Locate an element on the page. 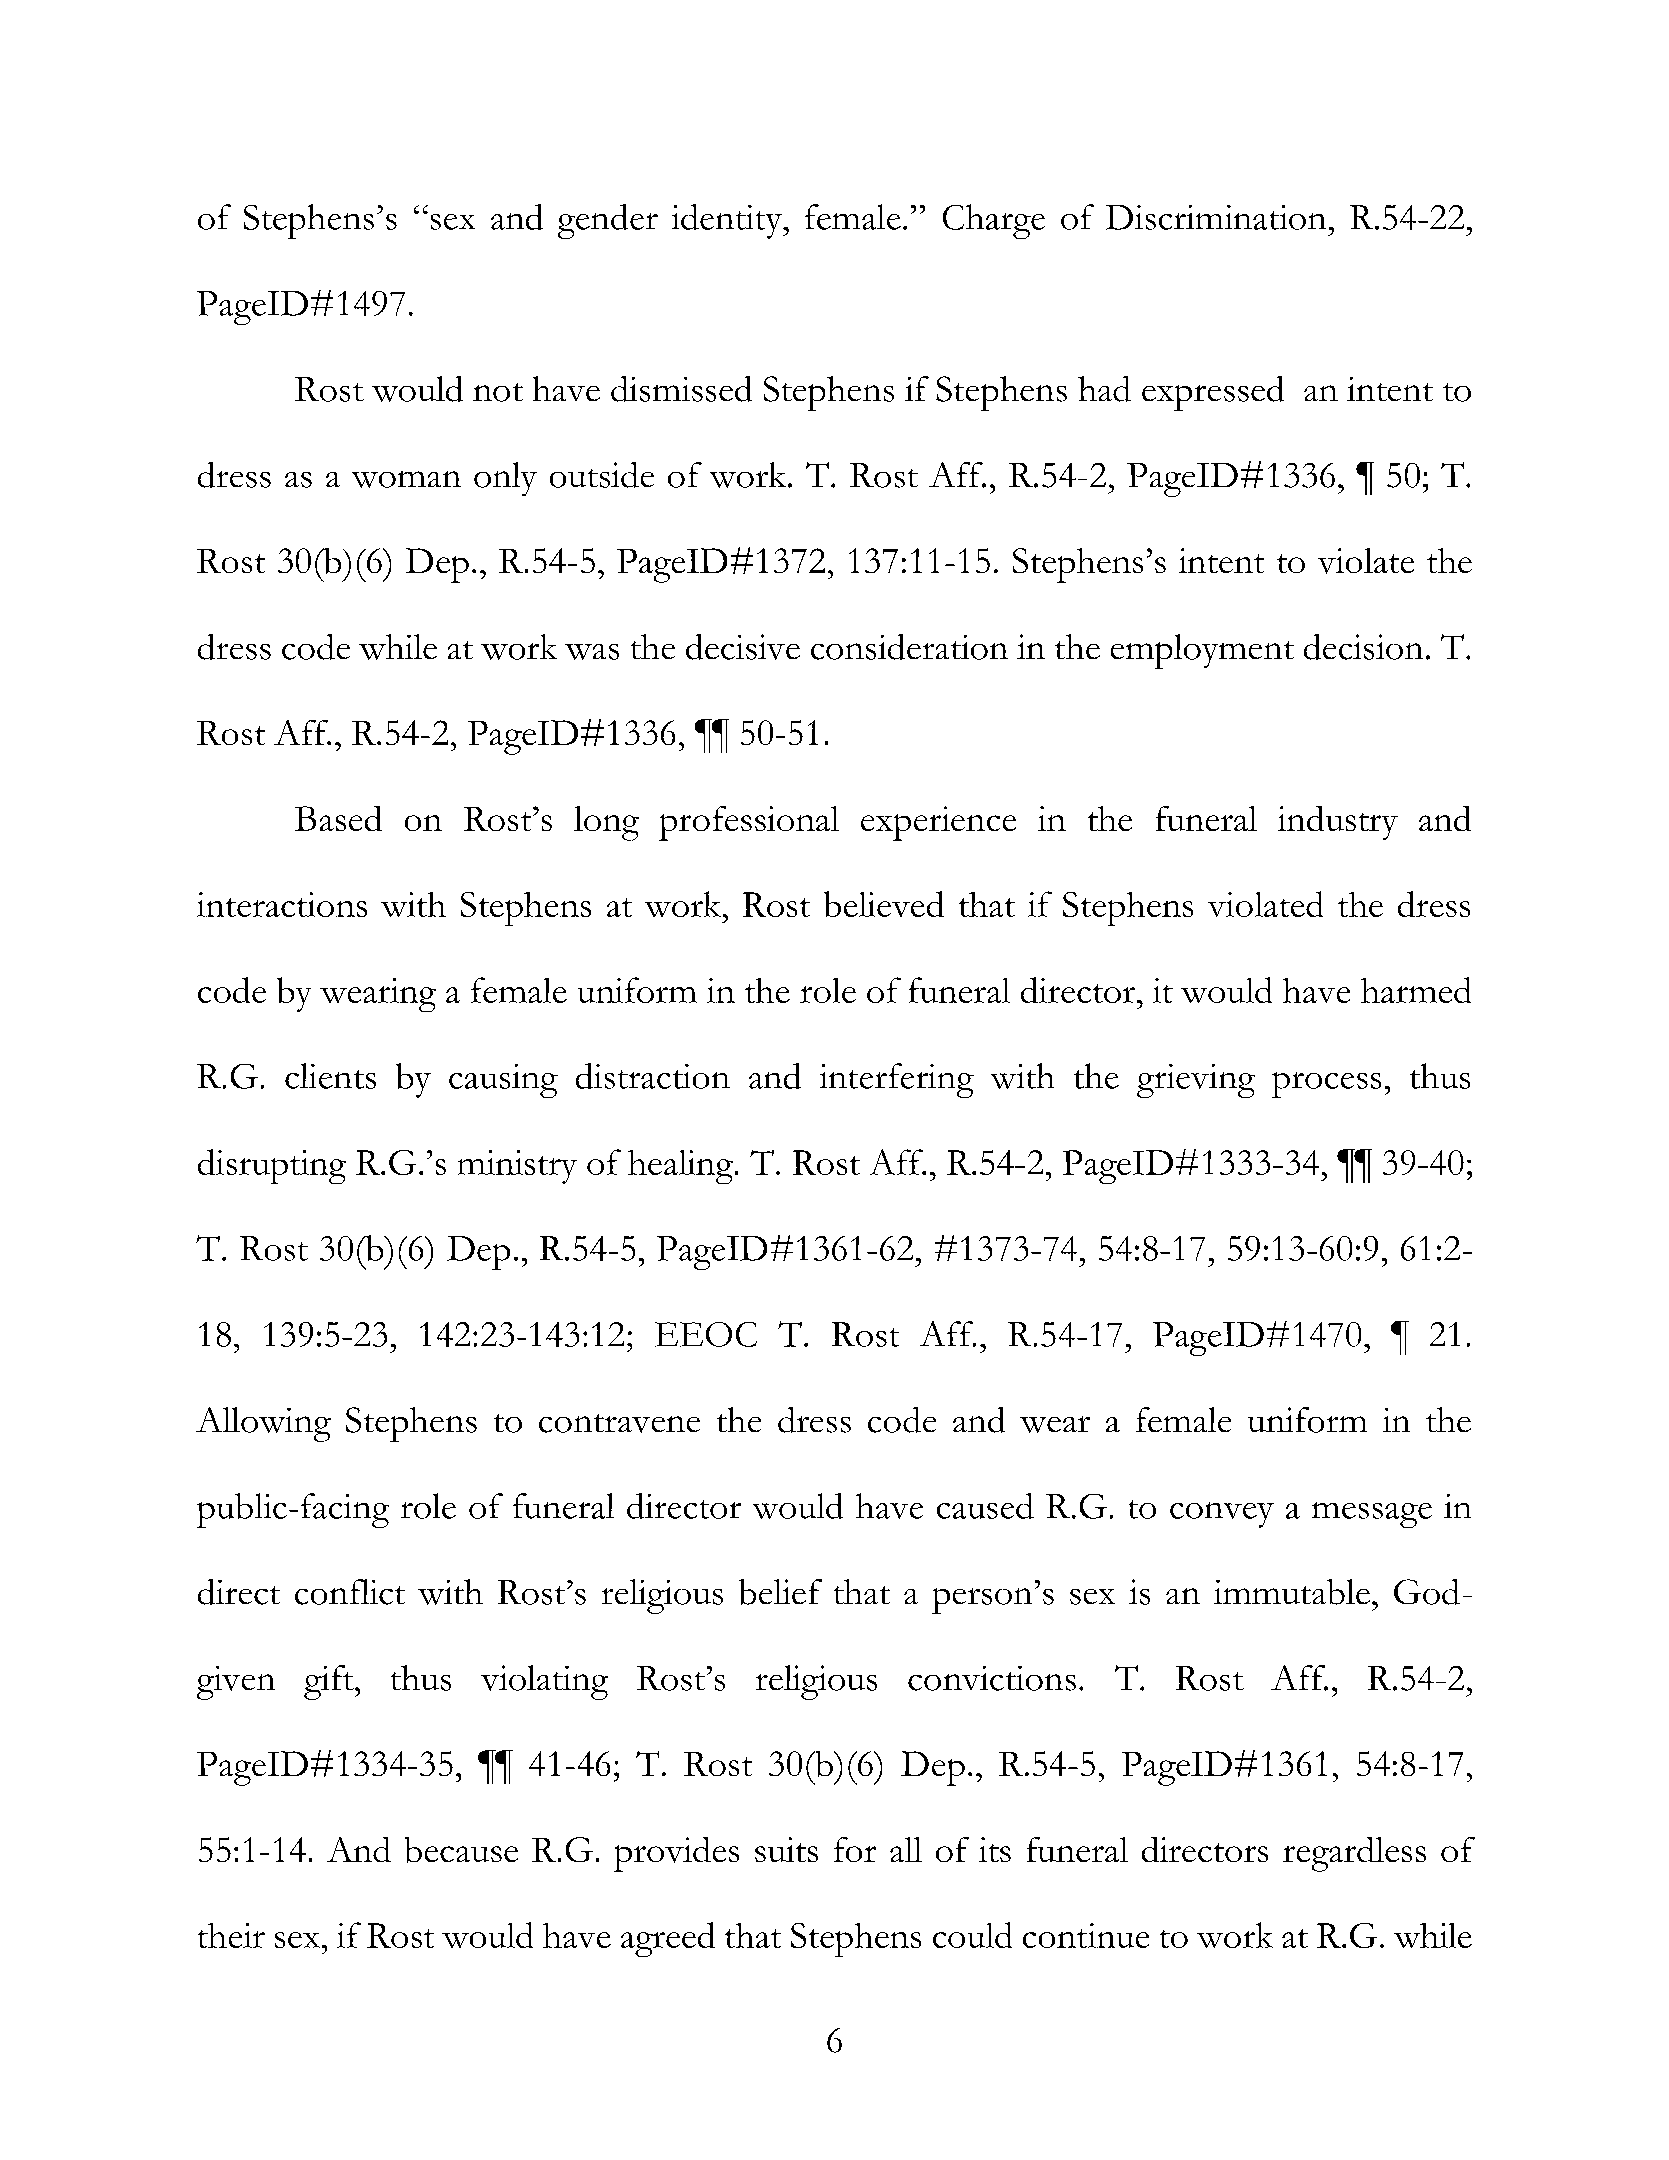 The height and width of the page is (2160, 1669). process is located at coordinates (1326, 1085).
